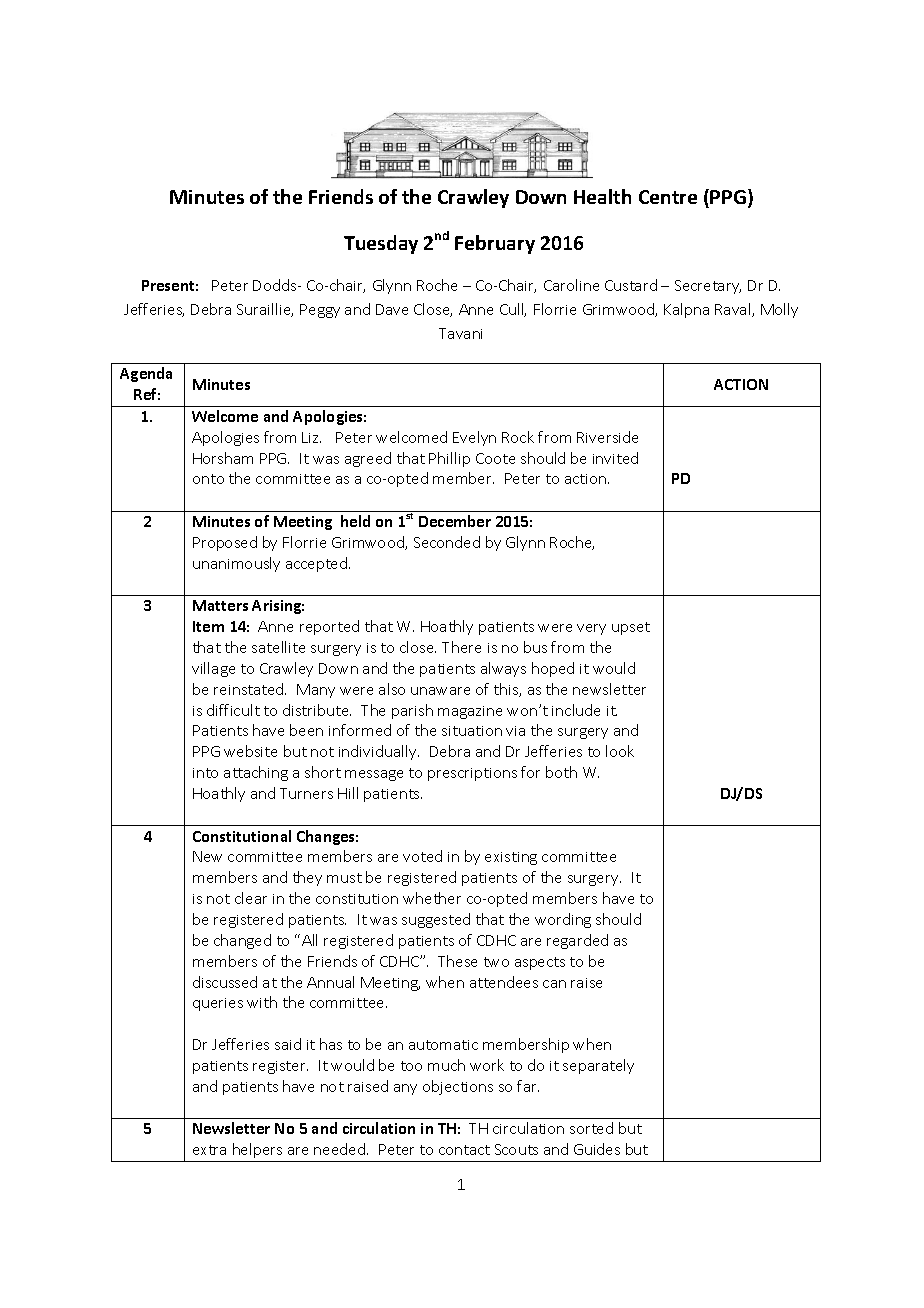 This image has height=1308, width=924. I want to click on prescriptions, so click(472, 774).
